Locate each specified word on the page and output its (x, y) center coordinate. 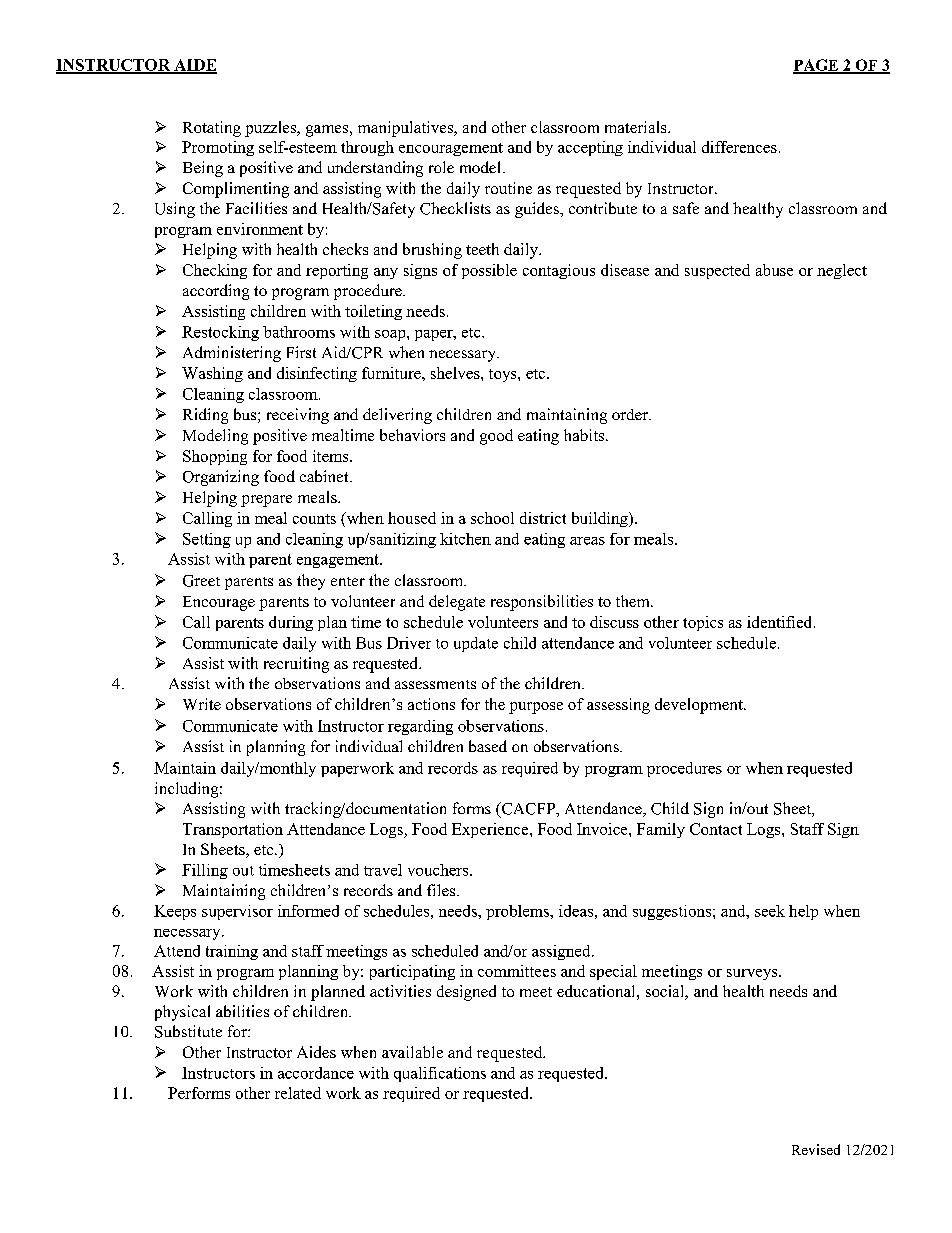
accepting (590, 148)
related (298, 1093)
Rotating (212, 129)
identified (781, 622)
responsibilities (542, 603)
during (291, 623)
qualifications (440, 1074)
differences (739, 147)
